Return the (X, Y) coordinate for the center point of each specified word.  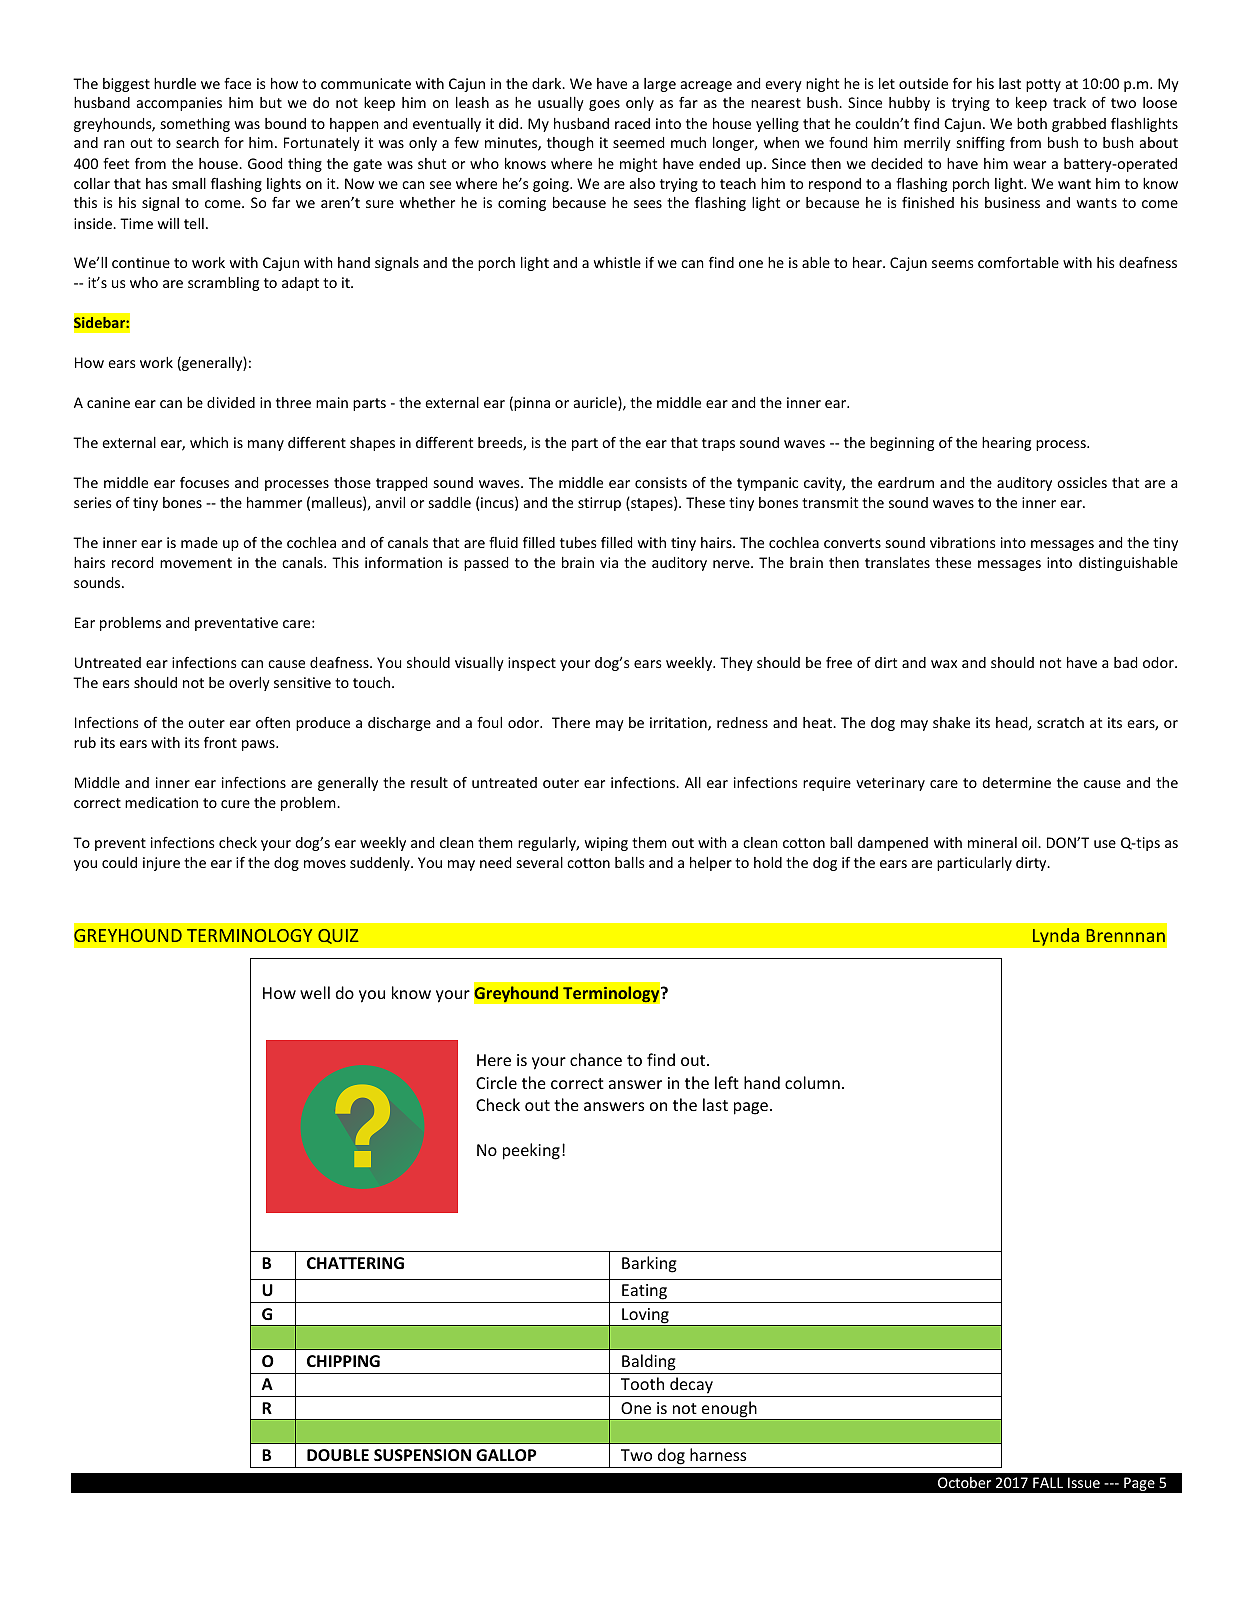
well (315, 992)
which (209, 442)
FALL (1048, 1482)
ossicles (1082, 482)
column (812, 1082)
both (1032, 123)
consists (661, 482)
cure (235, 804)
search (197, 142)
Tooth (642, 1383)
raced (632, 123)
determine (1016, 782)
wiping (606, 844)
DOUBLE (338, 1455)
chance (596, 1059)
